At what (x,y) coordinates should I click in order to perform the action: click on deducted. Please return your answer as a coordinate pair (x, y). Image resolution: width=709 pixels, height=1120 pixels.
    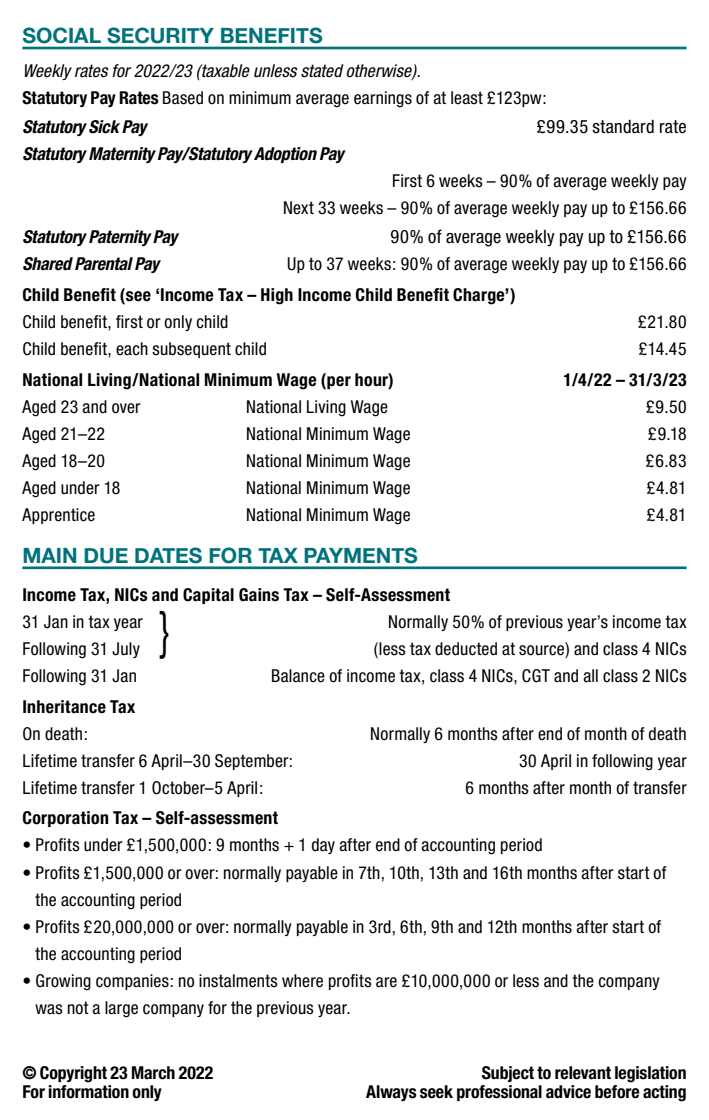
    Looking at the image, I should click on (466, 649).
